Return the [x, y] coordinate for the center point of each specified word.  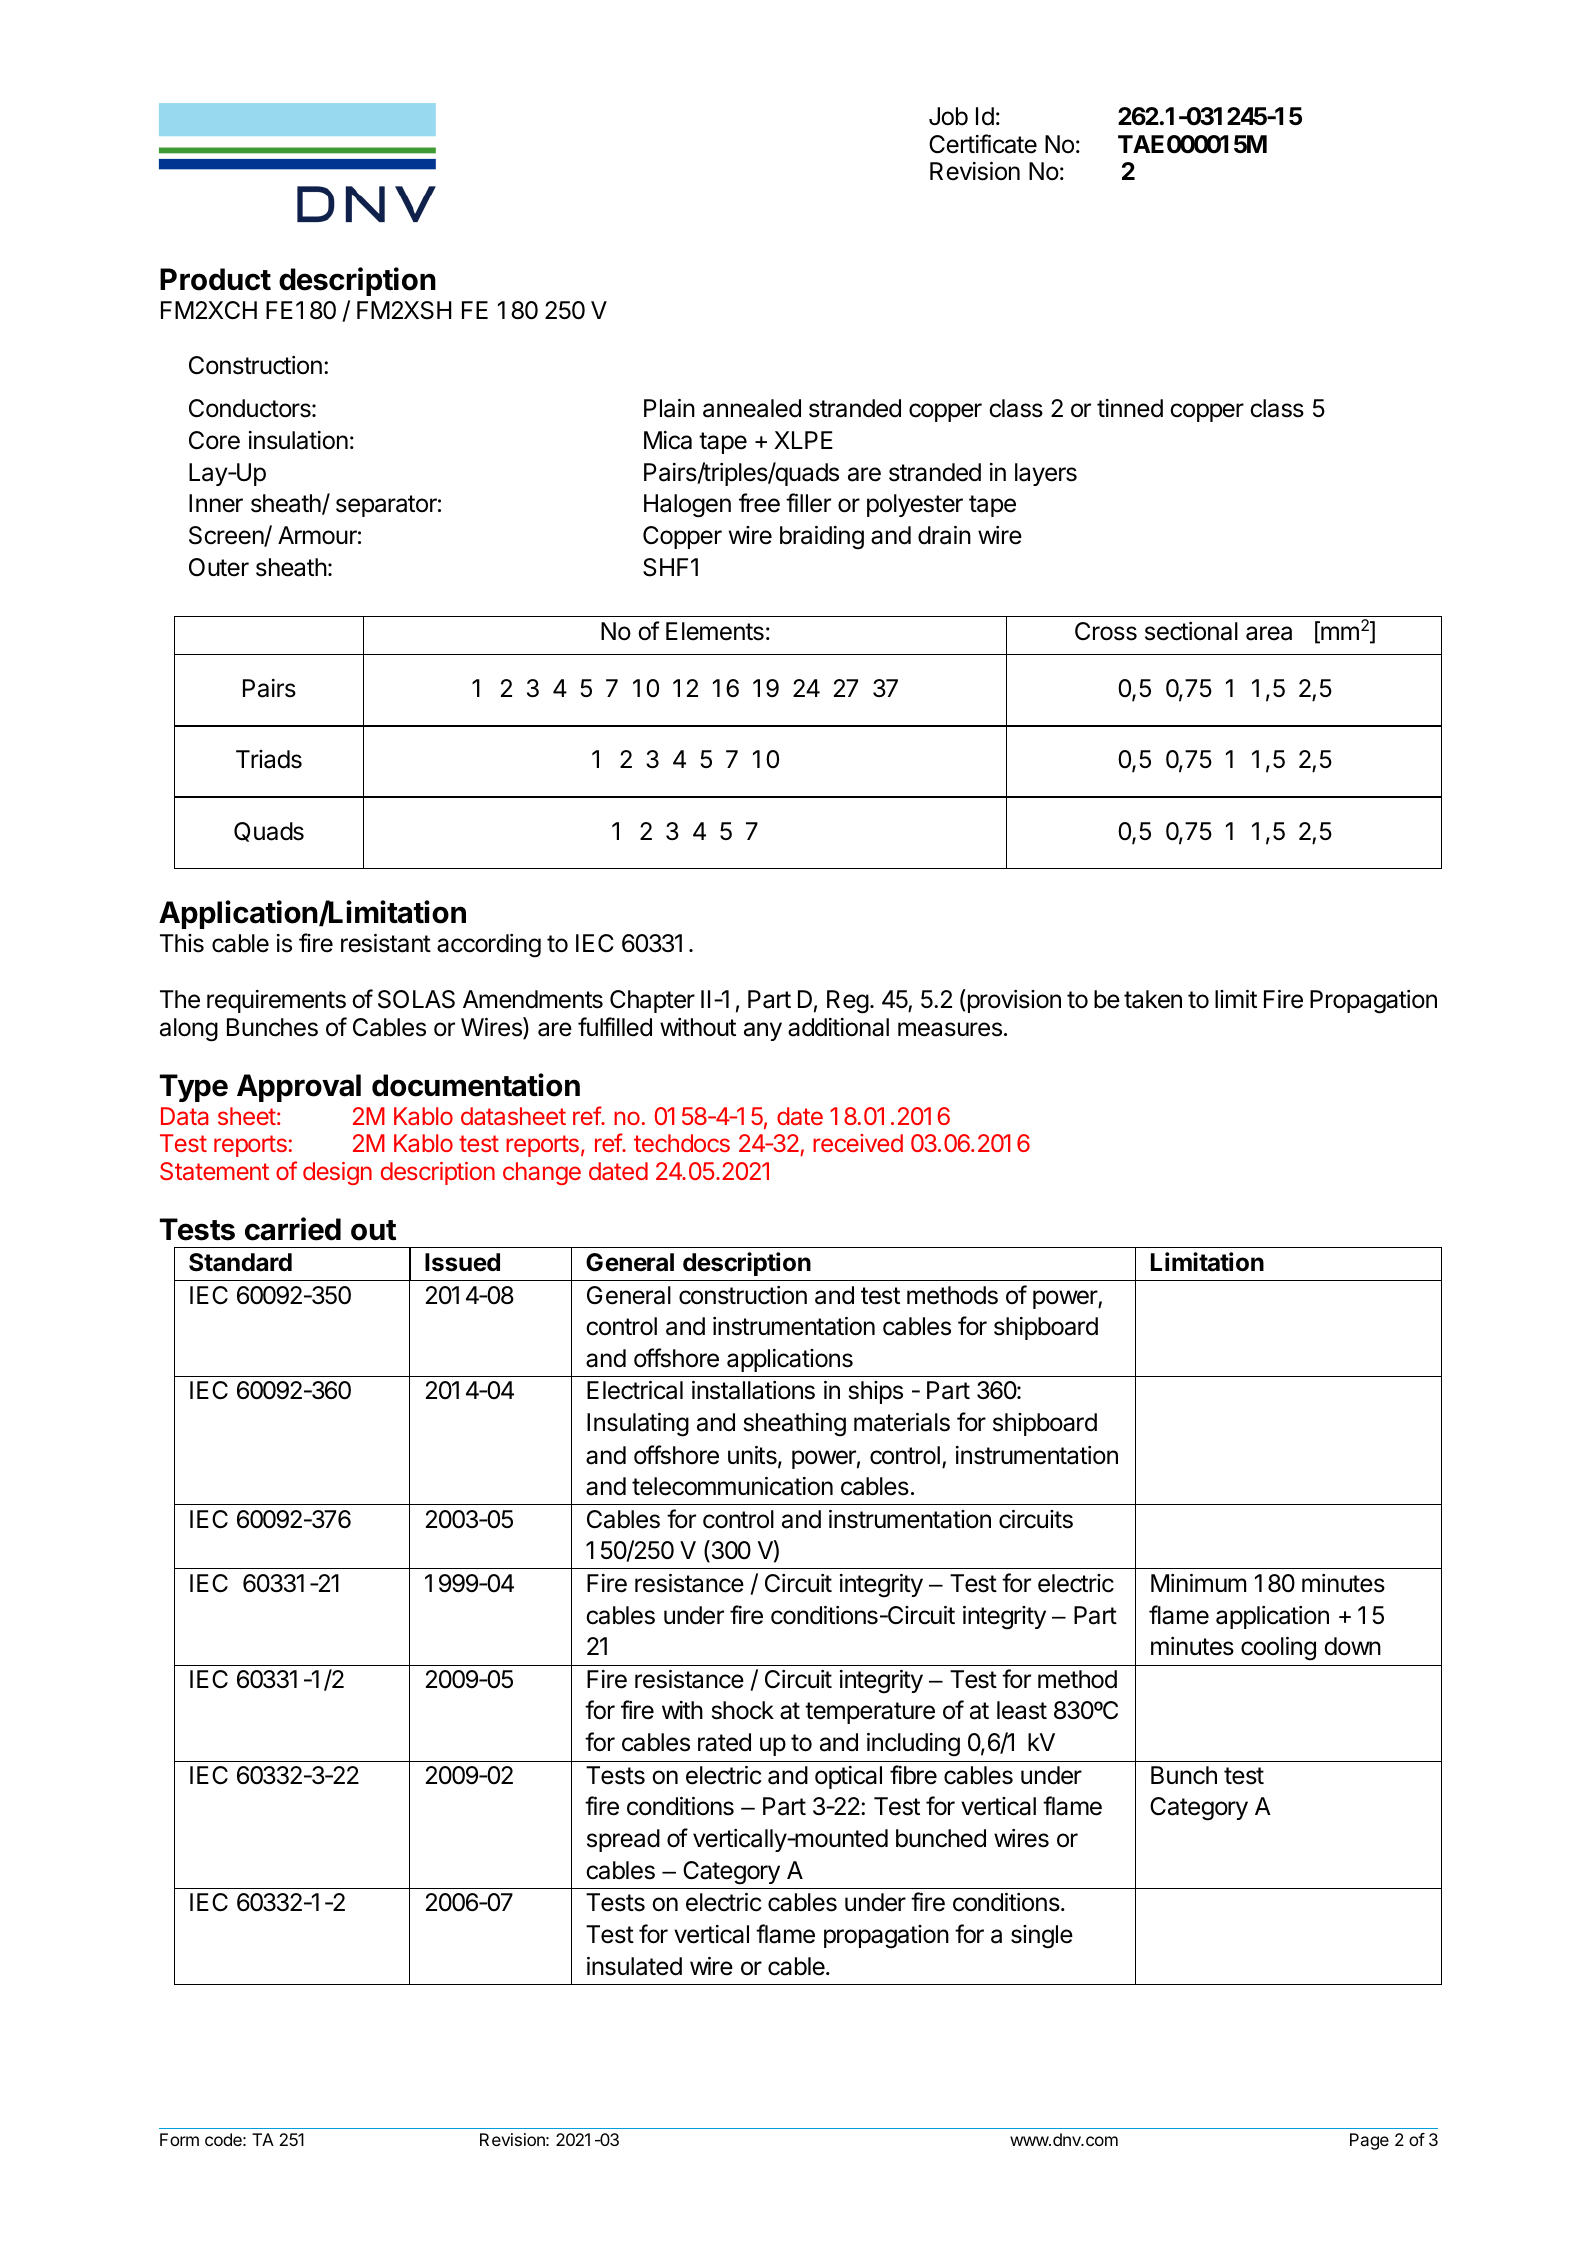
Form [179, 2139]
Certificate [983, 144]
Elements [715, 631]
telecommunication [732, 1486]
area [1269, 633]
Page [1369, 2141]
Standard [240, 1262]
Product [215, 279]
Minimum [1198, 1583]
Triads [269, 759]
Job [948, 116]
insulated [634, 1966]
